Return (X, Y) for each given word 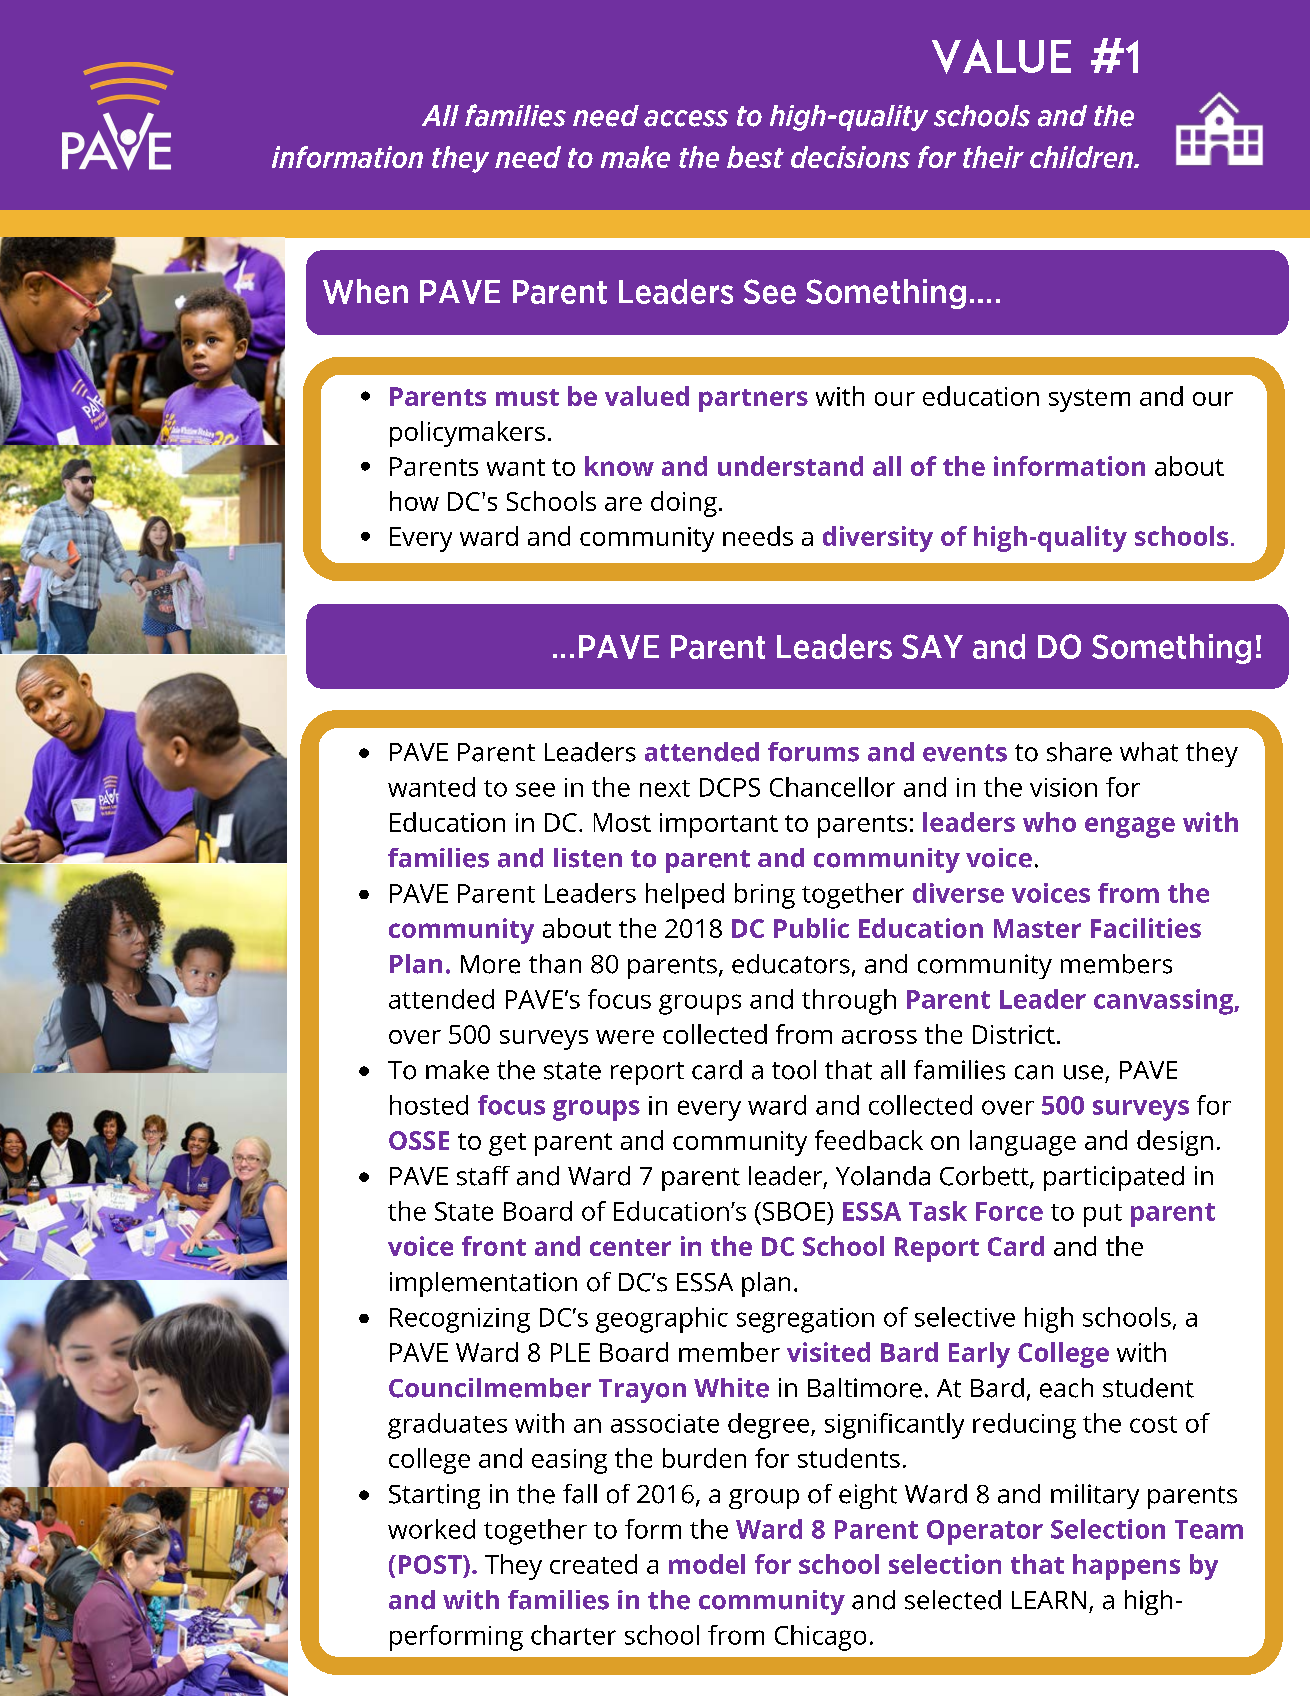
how (414, 501)
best (755, 157)
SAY (932, 646)
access (686, 118)
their (993, 157)
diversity (878, 539)
